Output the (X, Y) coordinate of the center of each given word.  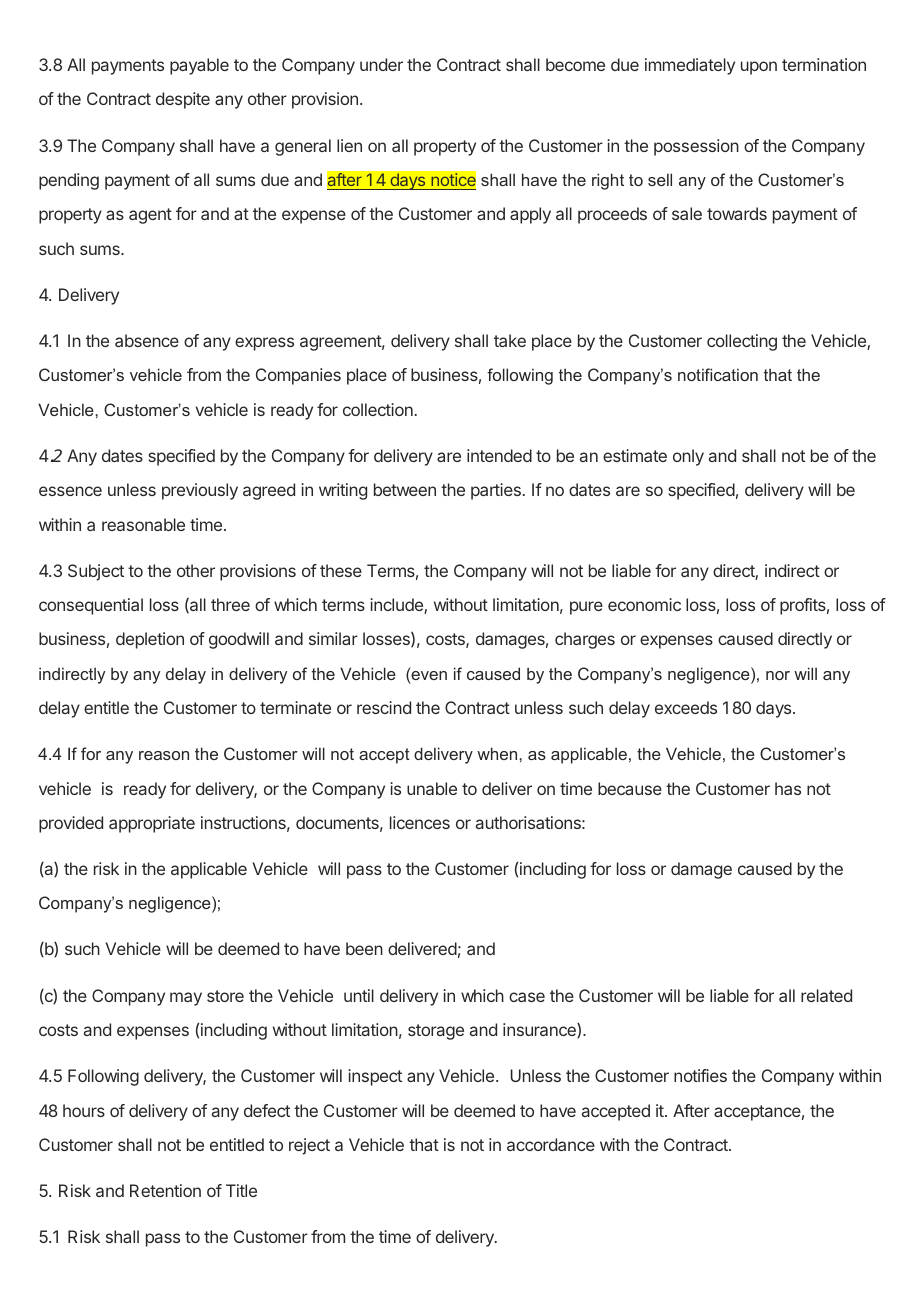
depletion (150, 640)
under (381, 64)
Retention (165, 1190)
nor (778, 675)
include (397, 606)
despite (183, 100)
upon (759, 68)
